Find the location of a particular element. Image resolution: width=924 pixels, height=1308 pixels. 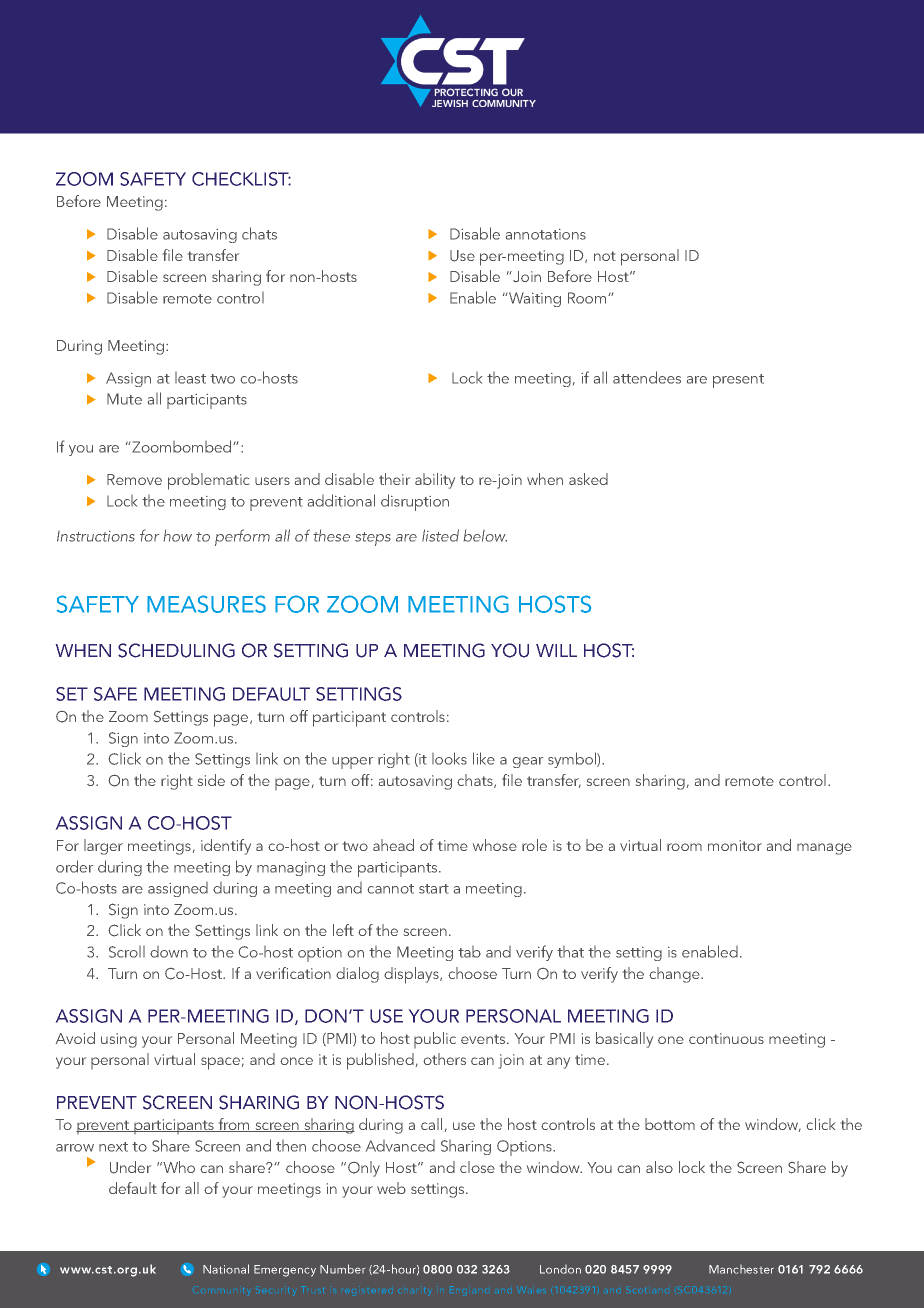

Waiting is located at coordinates (535, 299).
